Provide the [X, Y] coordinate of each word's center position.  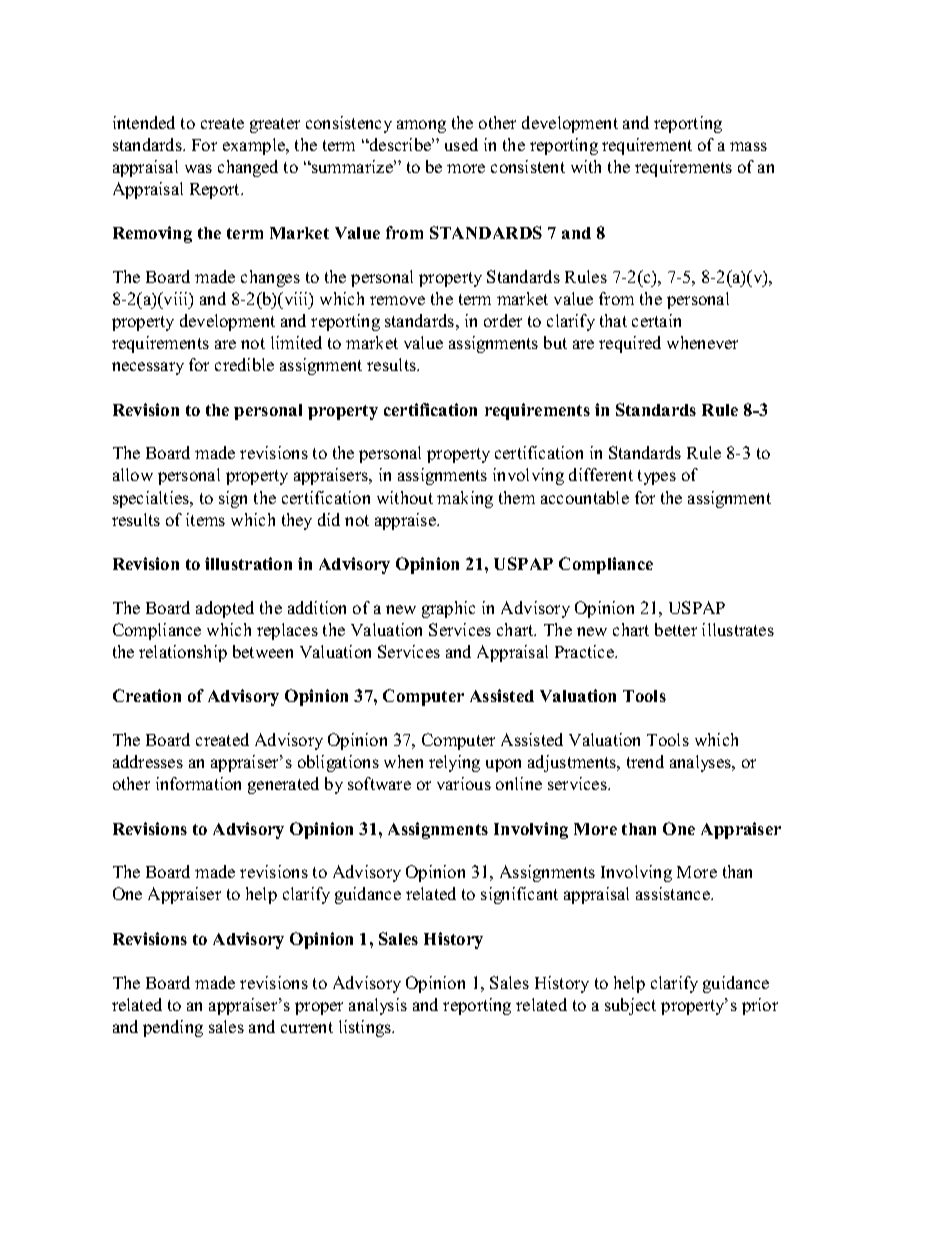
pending [173, 1028]
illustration [248, 563]
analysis [378, 1006]
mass [748, 146]
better [676, 629]
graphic [448, 609]
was [198, 168]
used [461, 144]
